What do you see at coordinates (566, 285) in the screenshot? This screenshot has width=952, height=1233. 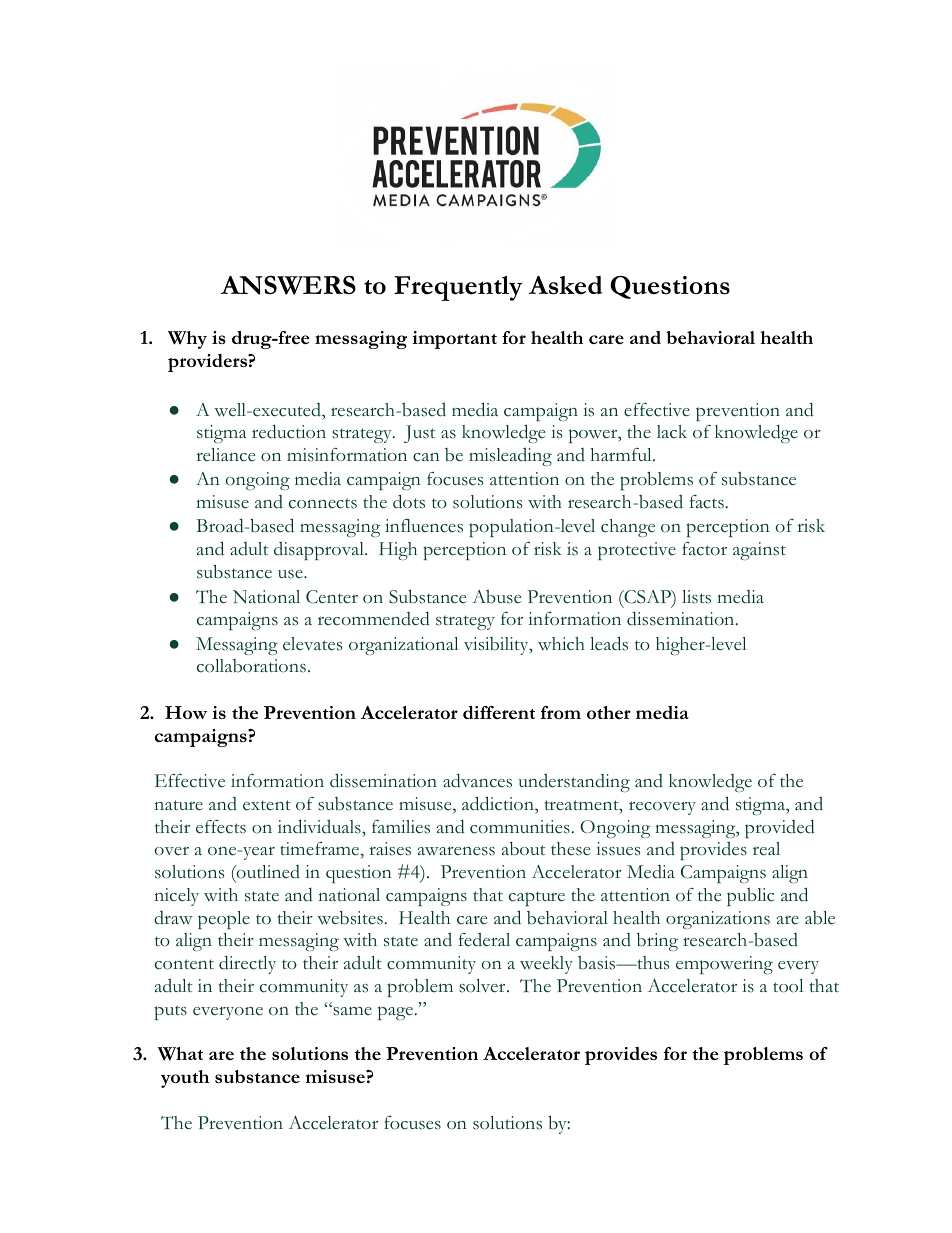 I see `Asked` at bounding box center [566, 285].
